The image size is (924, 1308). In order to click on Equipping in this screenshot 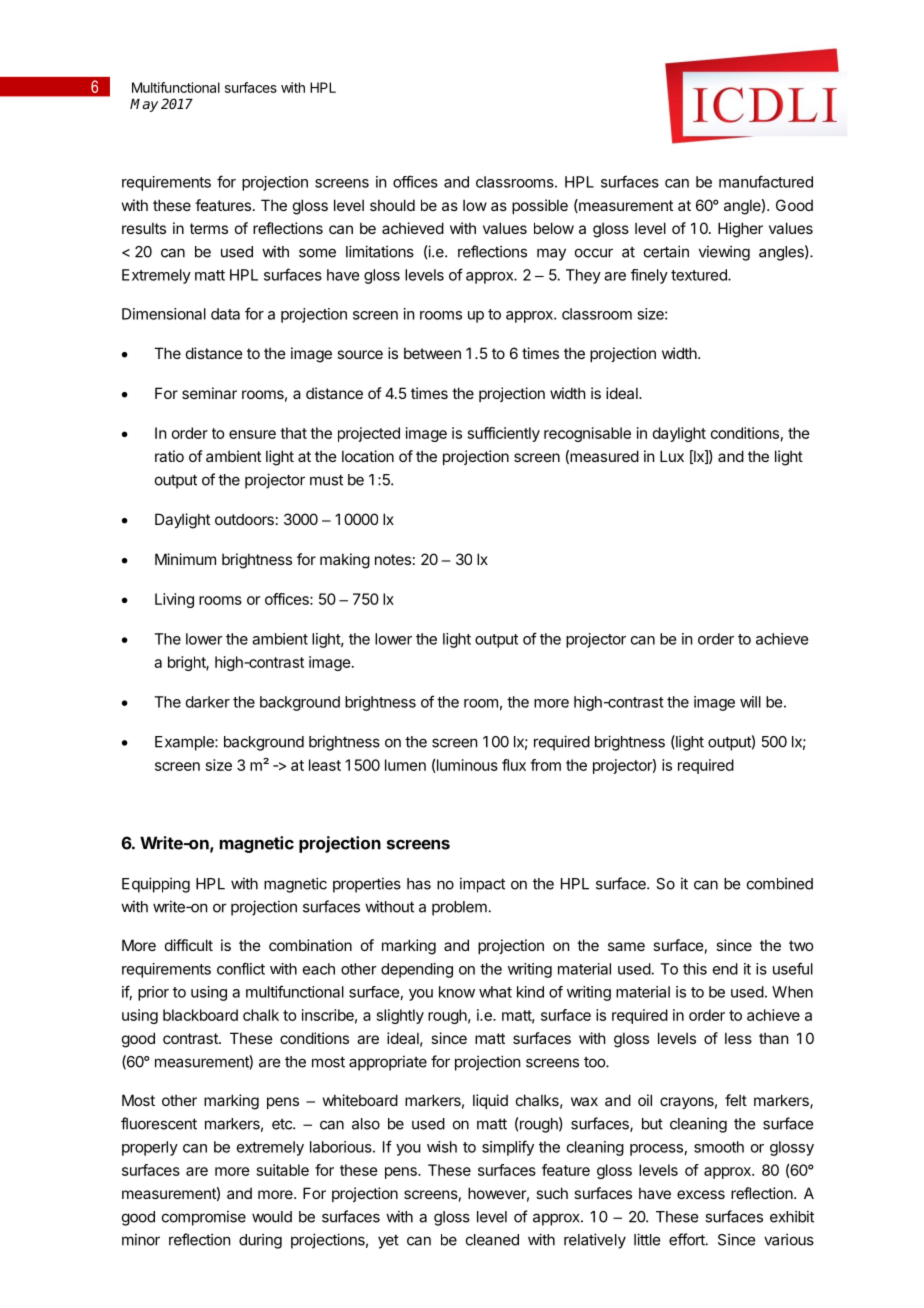, I will do `click(156, 885)`.
